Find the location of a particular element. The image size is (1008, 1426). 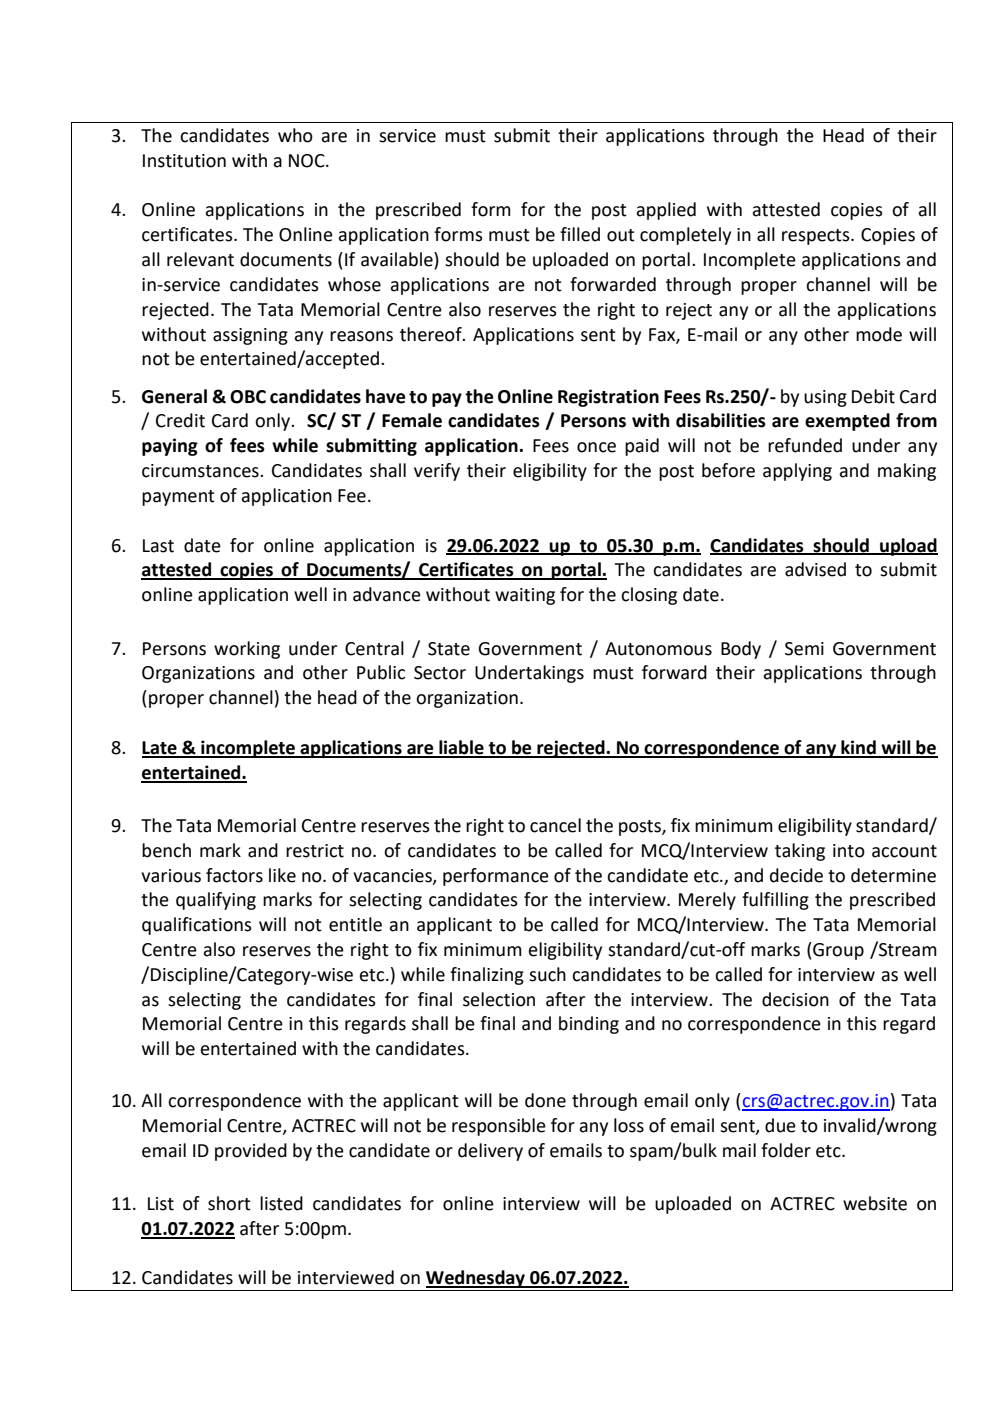

cancel is located at coordinates (555, 825).
